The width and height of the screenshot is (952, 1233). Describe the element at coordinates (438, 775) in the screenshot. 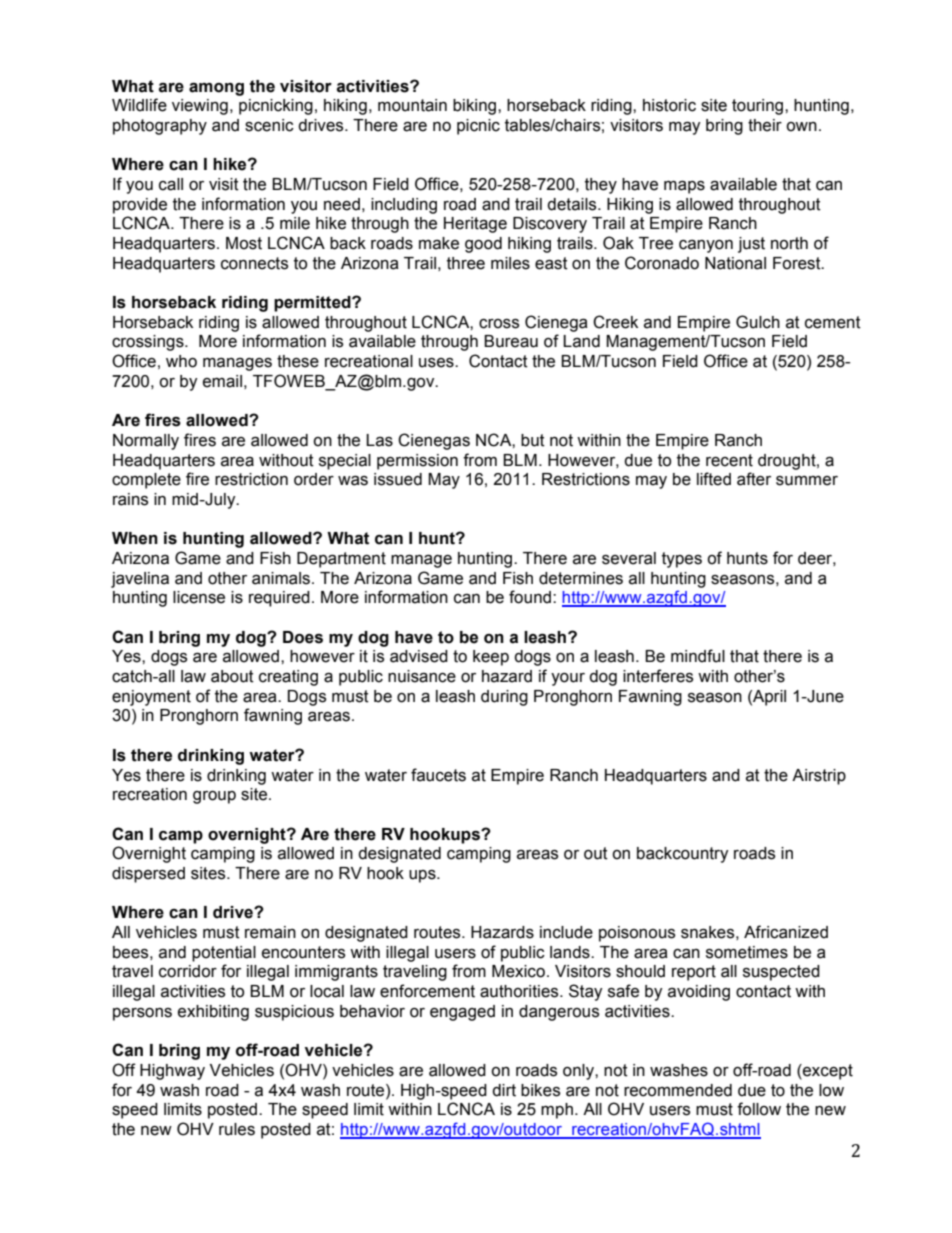

I see `faucets` at that location.
